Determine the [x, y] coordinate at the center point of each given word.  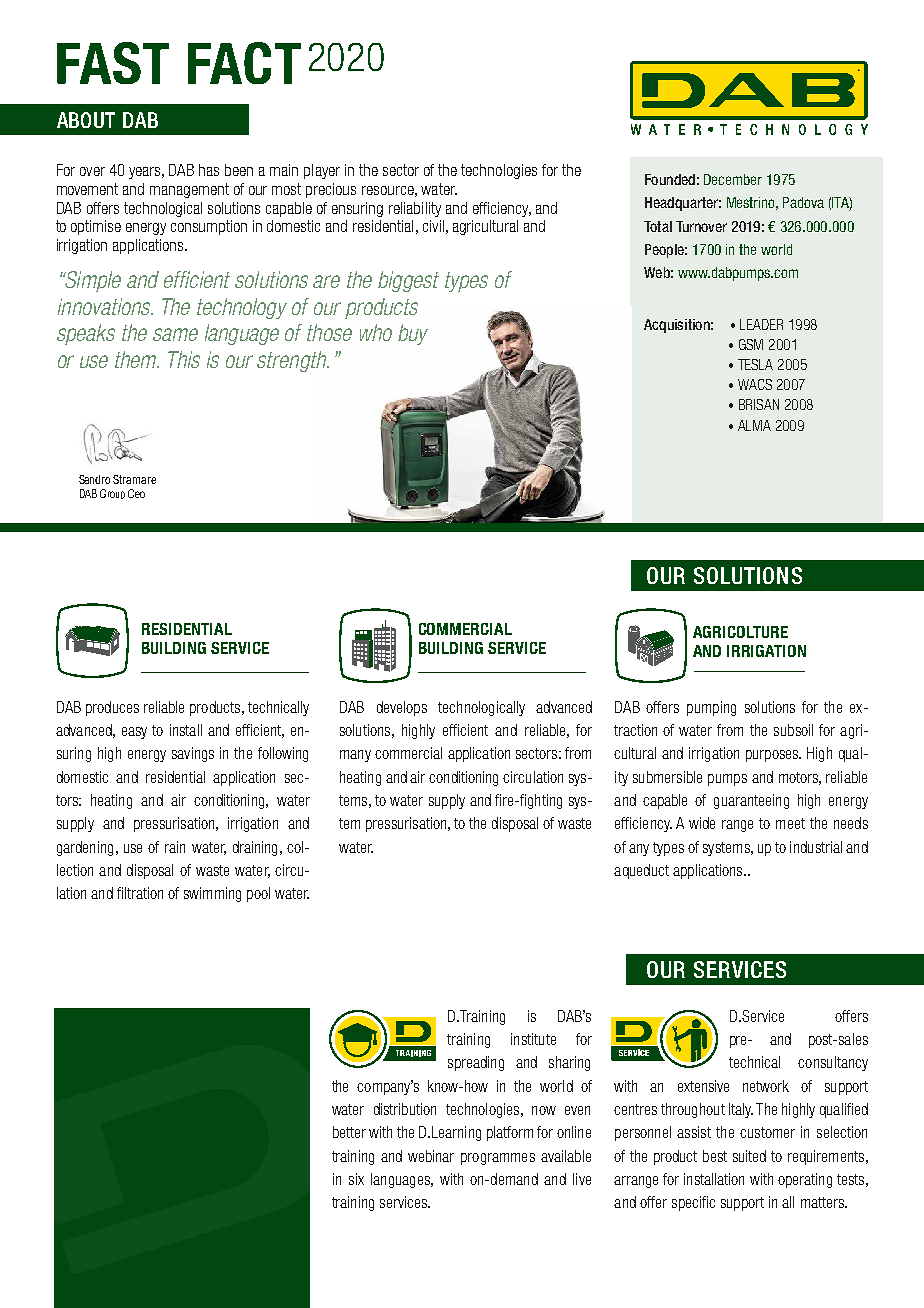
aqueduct [641, 871]
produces [112, 708]
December [733, 179]
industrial [816, 847]
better [349, 1132]
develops [402, 708]
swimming [212, 894]
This [184, 359]
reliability [415, 209]
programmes [498, 1159]
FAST [113, 63]
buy [413, 334]
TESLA [755, 364]
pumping [711, 708]
